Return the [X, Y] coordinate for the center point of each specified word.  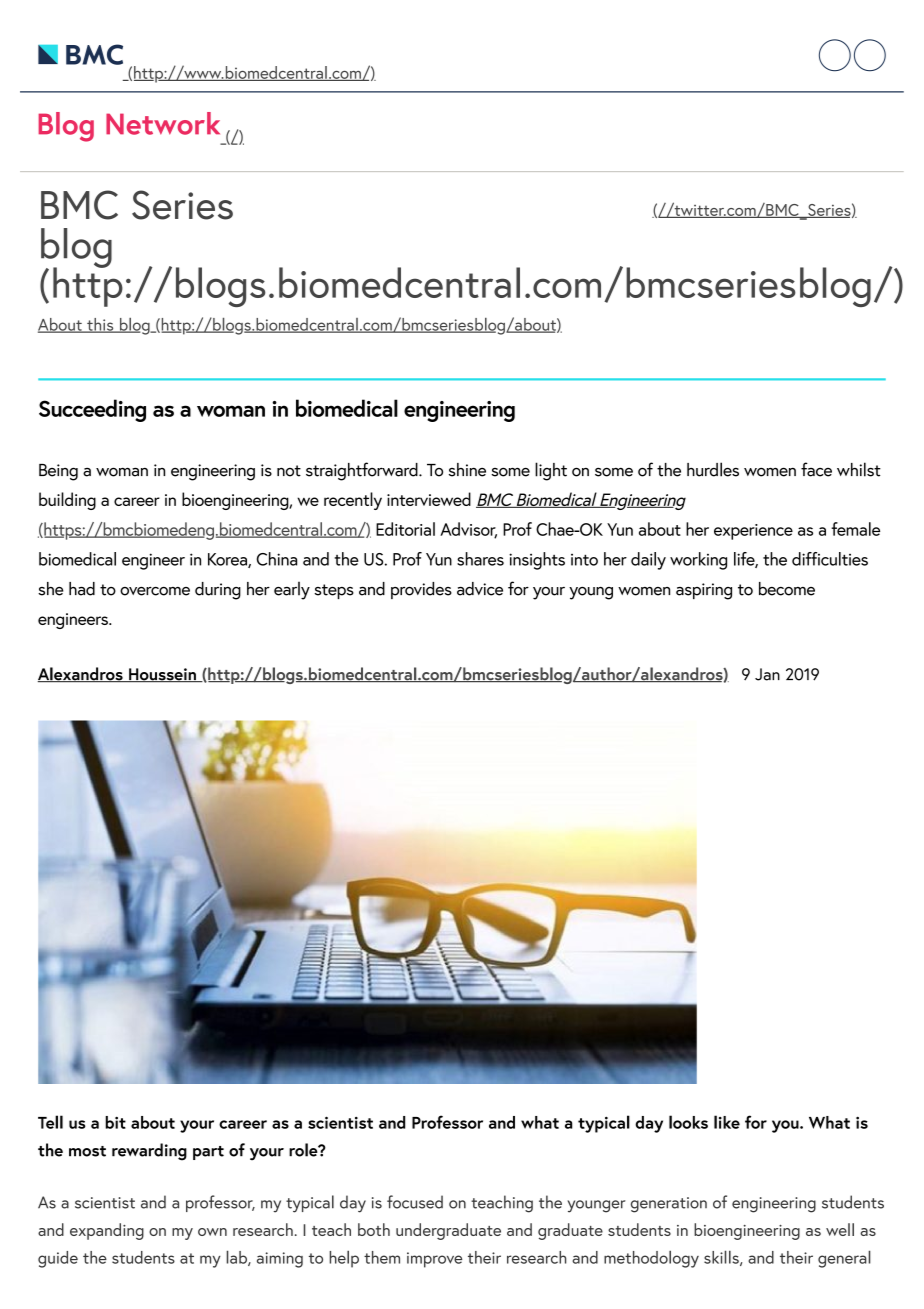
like [727, 1122]
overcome [155, 591]
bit [115, 1122]
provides [421, 590]
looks [688, 1122]
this [100, 325]
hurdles [713, 469]
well [840, 1229]
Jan [767, 674]
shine [467, 470]
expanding [107, 1231]
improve [434, 1260]
